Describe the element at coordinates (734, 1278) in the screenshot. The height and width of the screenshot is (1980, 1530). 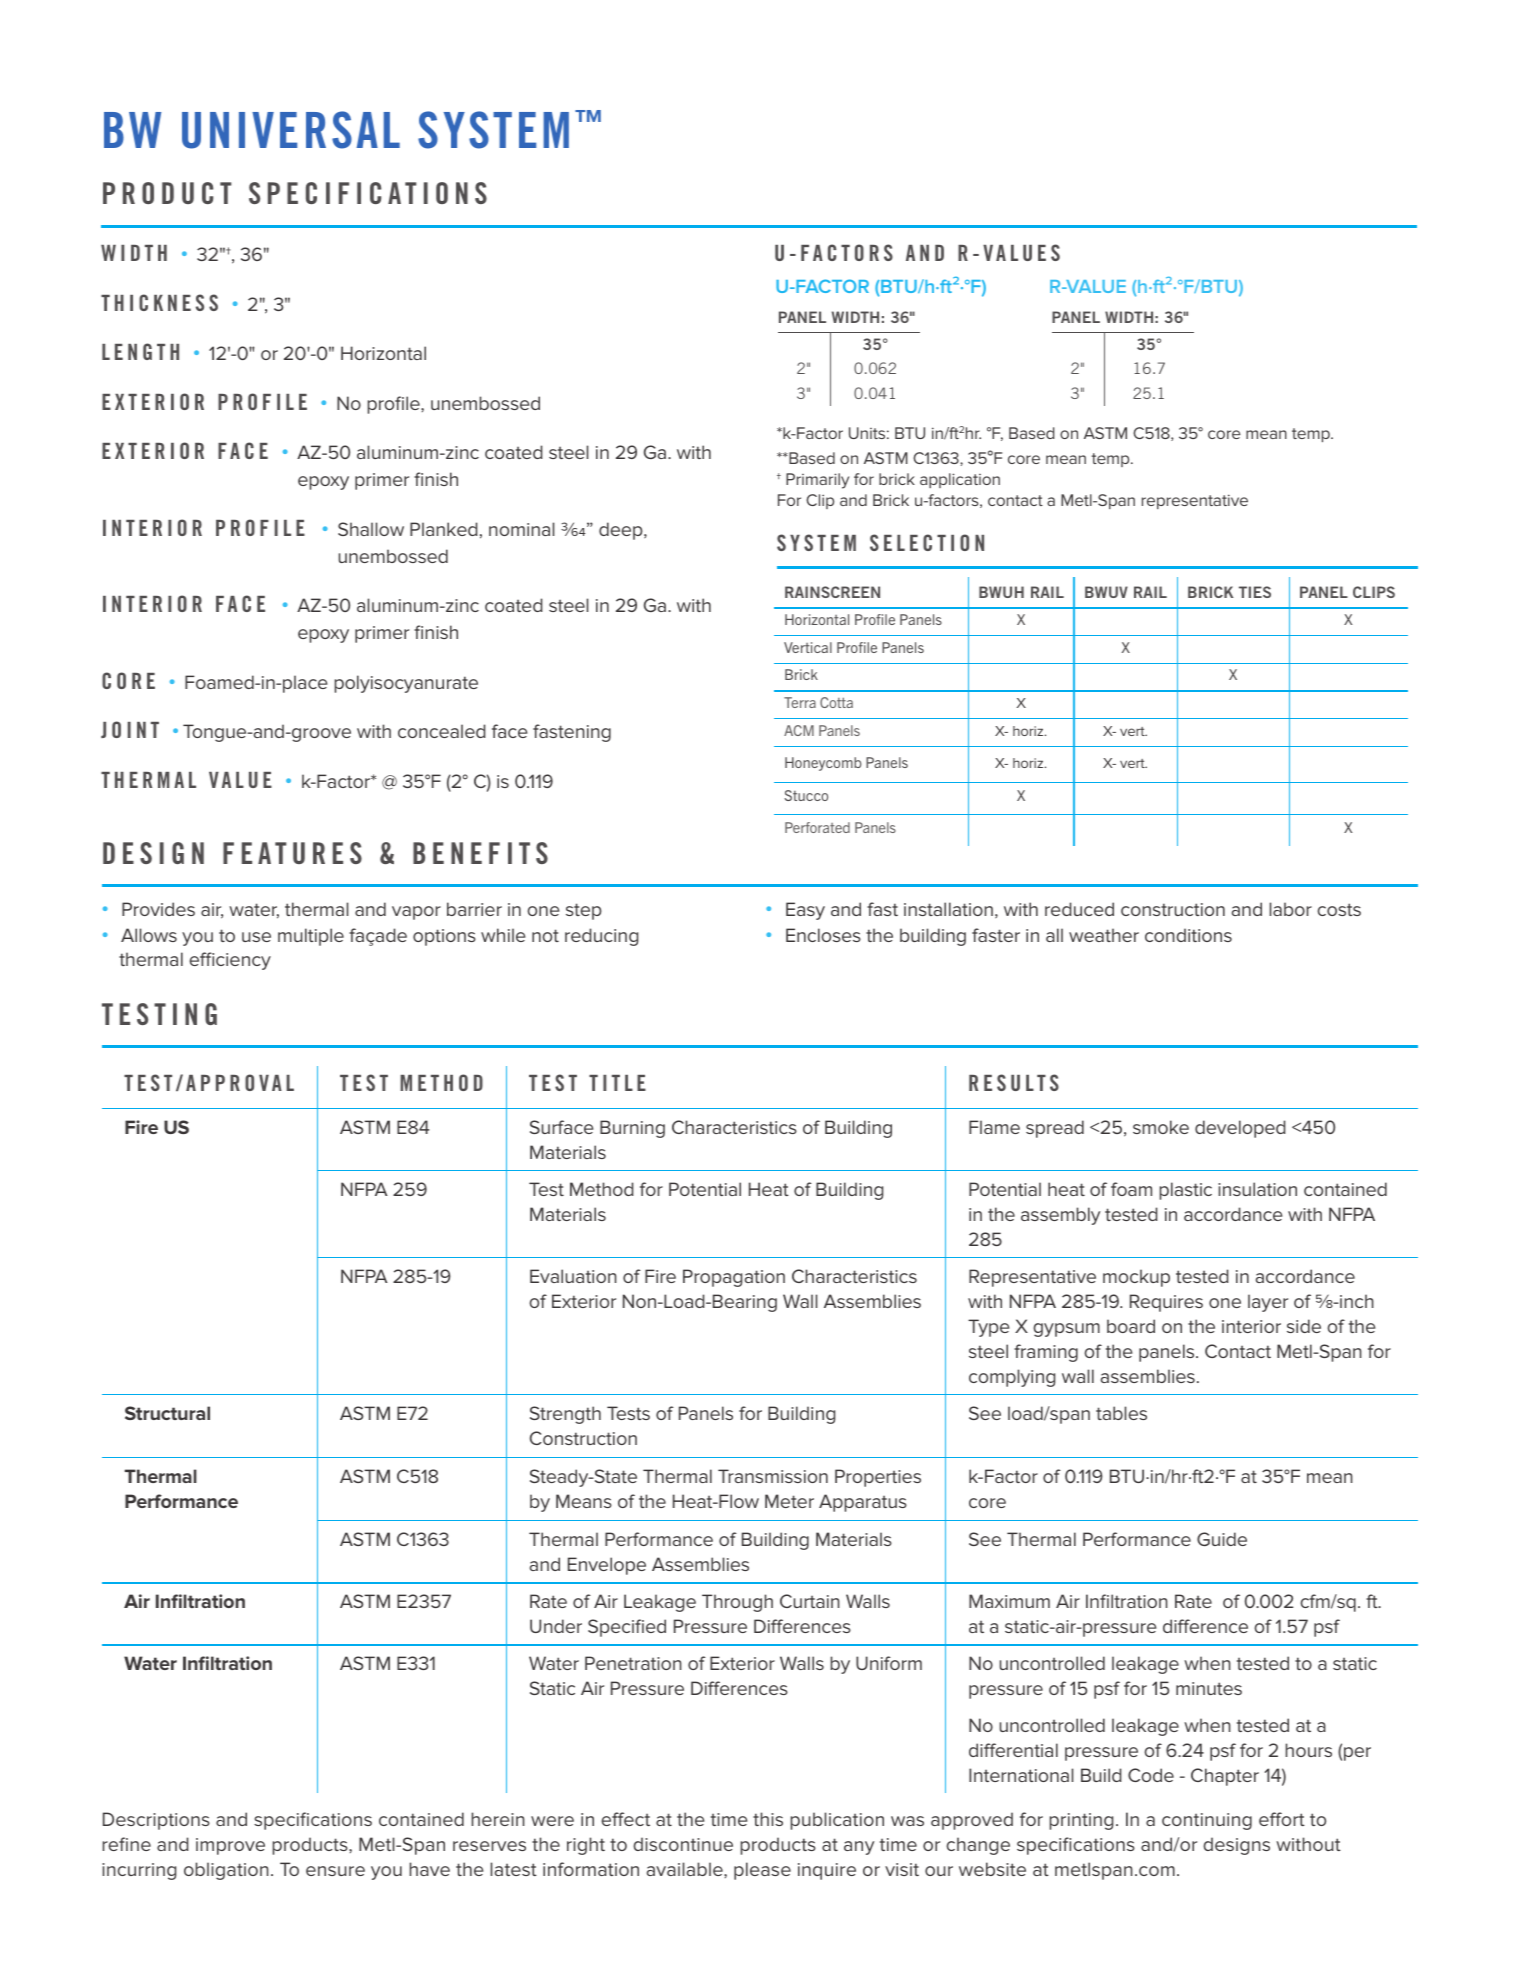
I see `Propagation` at that location.
